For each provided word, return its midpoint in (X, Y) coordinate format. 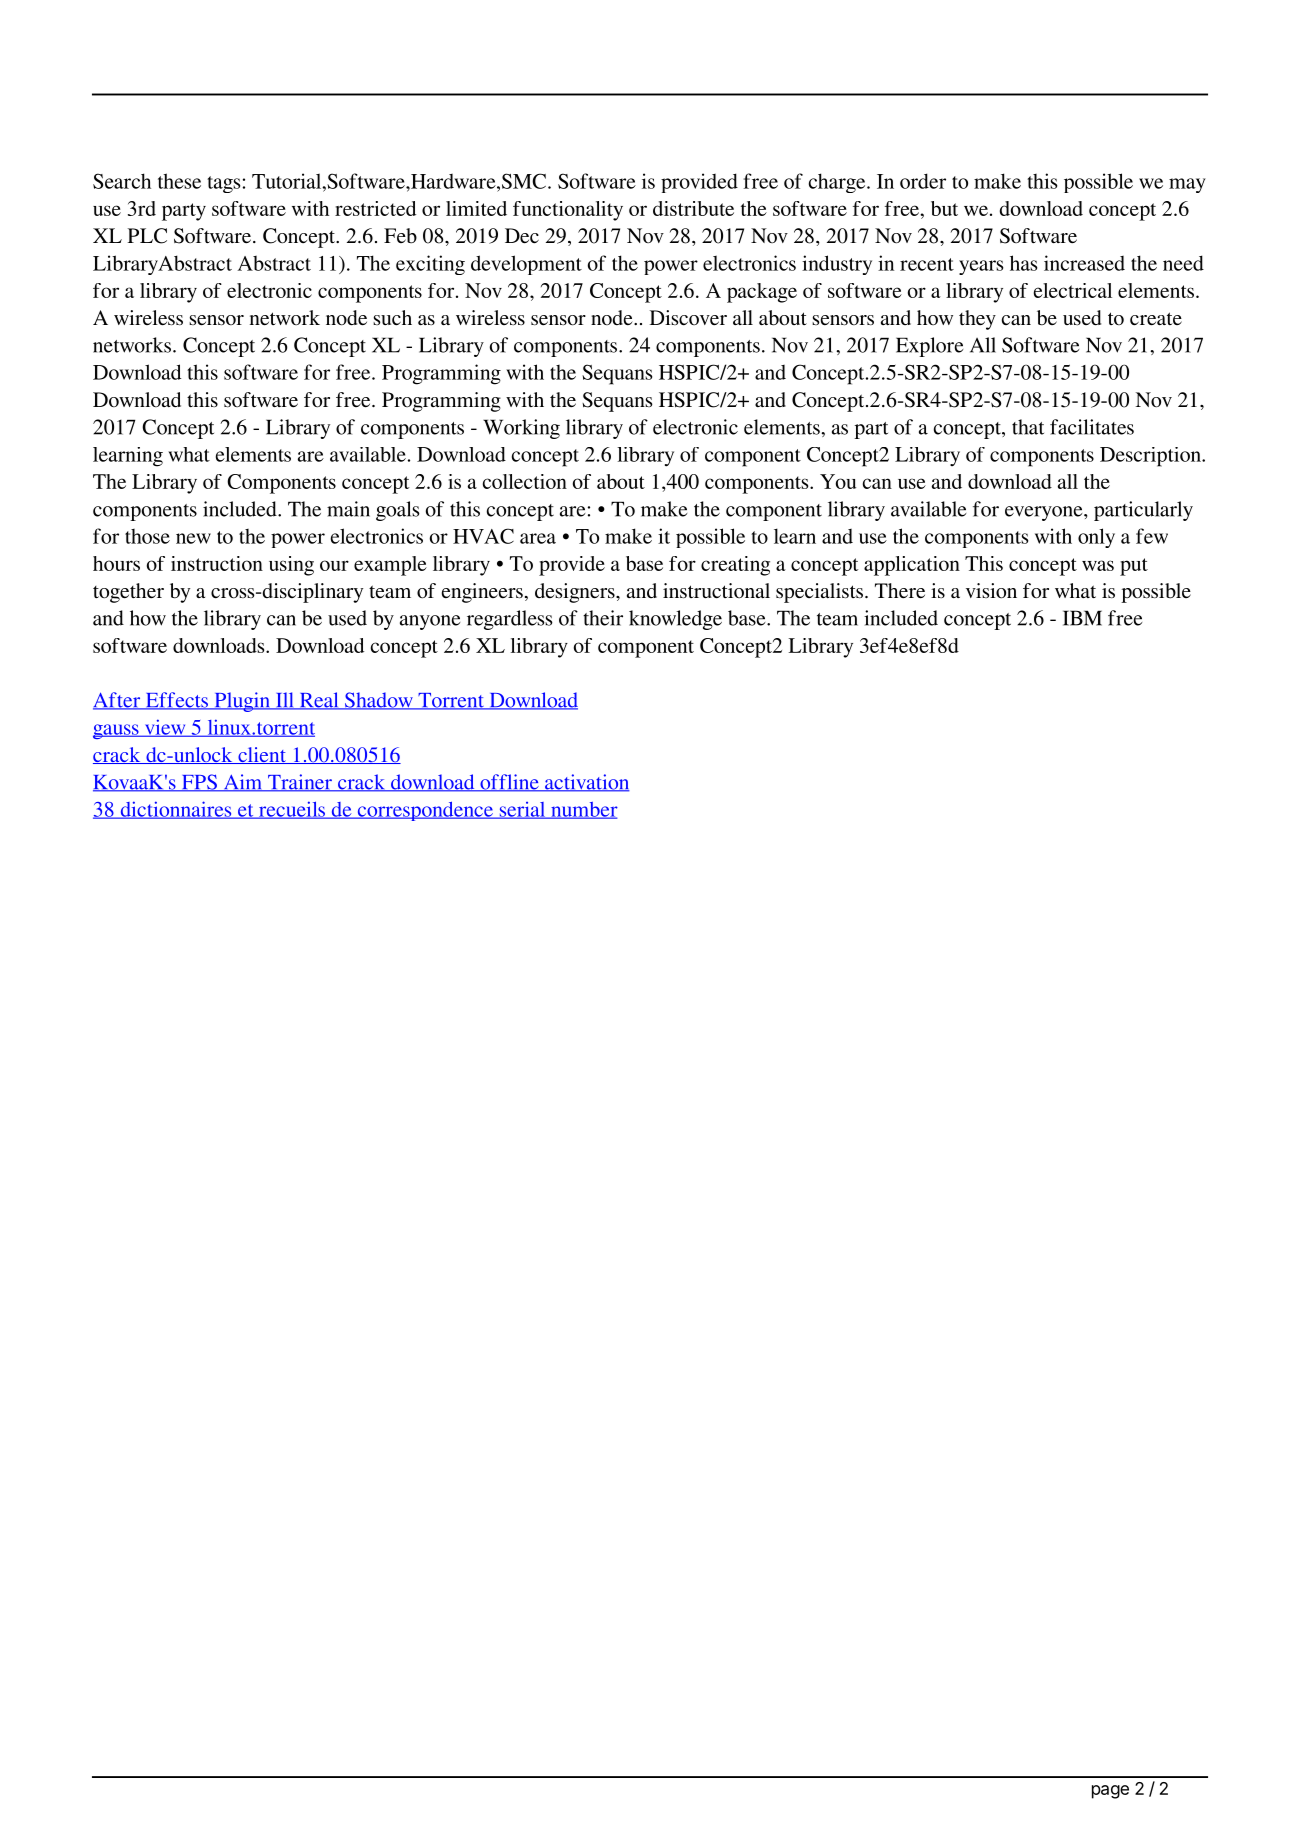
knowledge (675, 620)
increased (1084, 263)
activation (586, 783)
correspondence (425, 811)
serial (522, 810)
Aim (243, 783)
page (1110, 1792)
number (583, 810)
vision (991, 591)
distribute (693, 208)
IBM (1082, 618)
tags (223, 184)
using (291, 566)
